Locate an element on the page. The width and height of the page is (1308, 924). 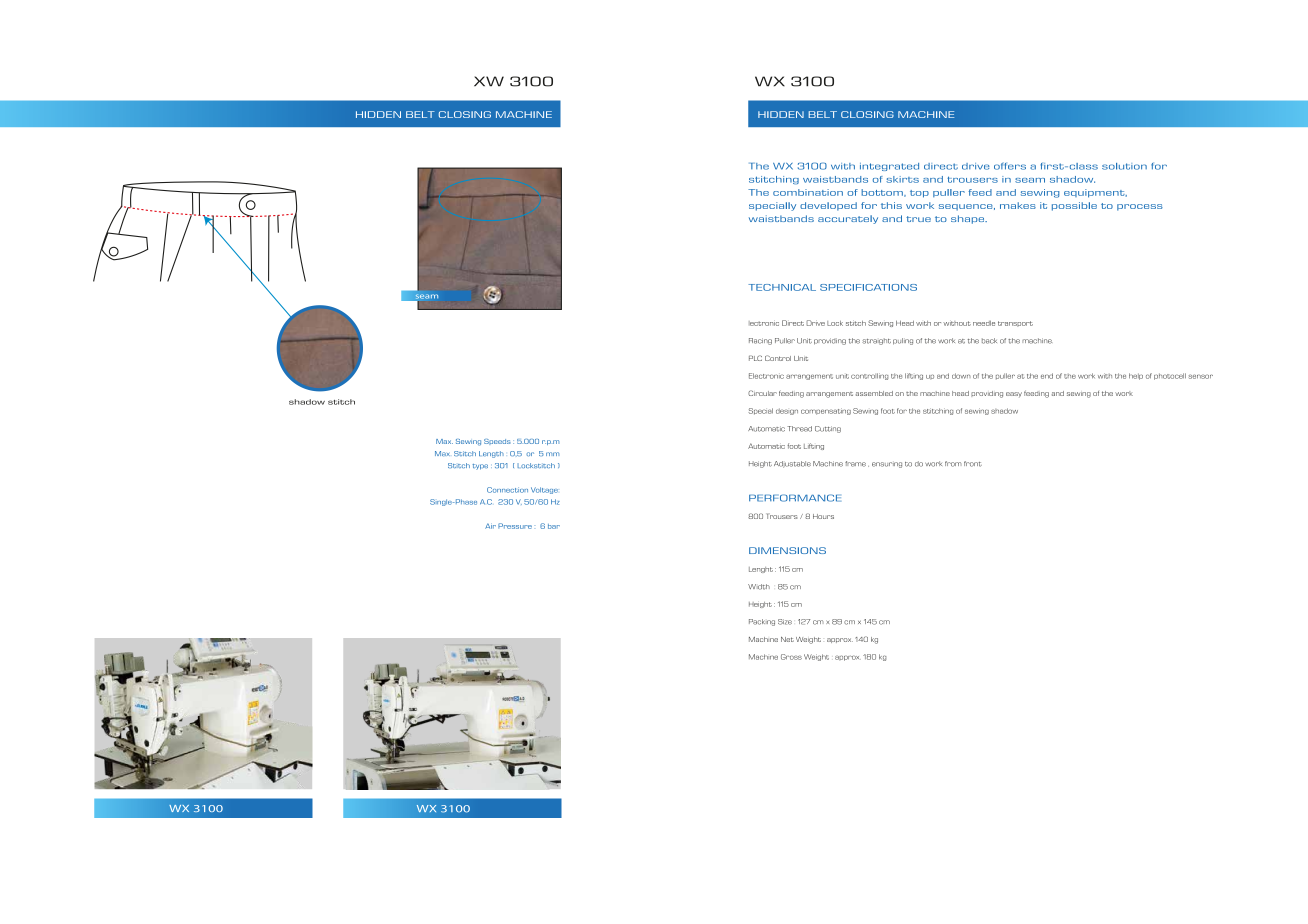
help is located at coordinates (1136, 376).
